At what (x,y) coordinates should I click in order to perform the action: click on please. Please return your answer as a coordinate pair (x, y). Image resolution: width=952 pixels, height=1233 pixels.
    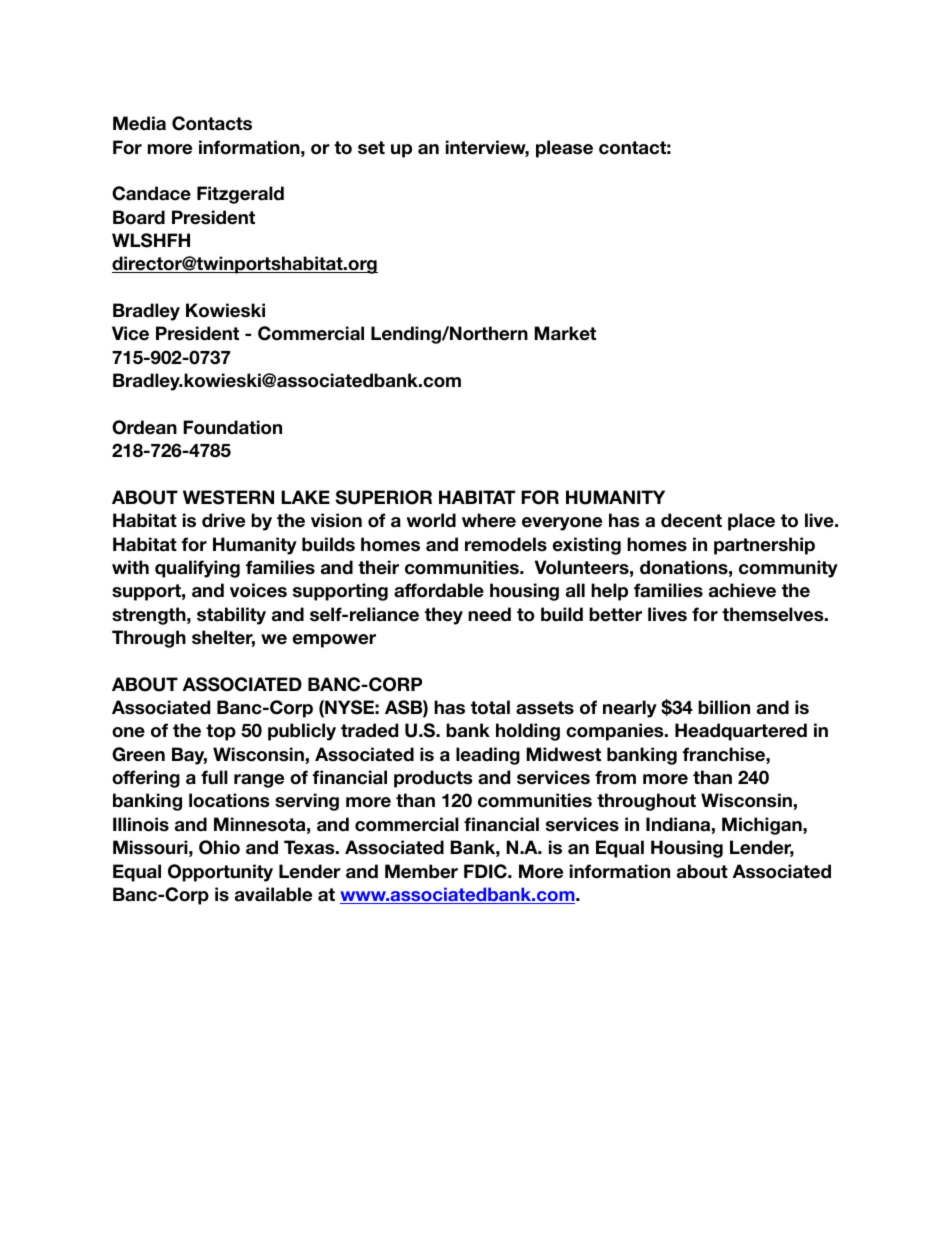
    Looking at the image, I should click on (564, 149).
